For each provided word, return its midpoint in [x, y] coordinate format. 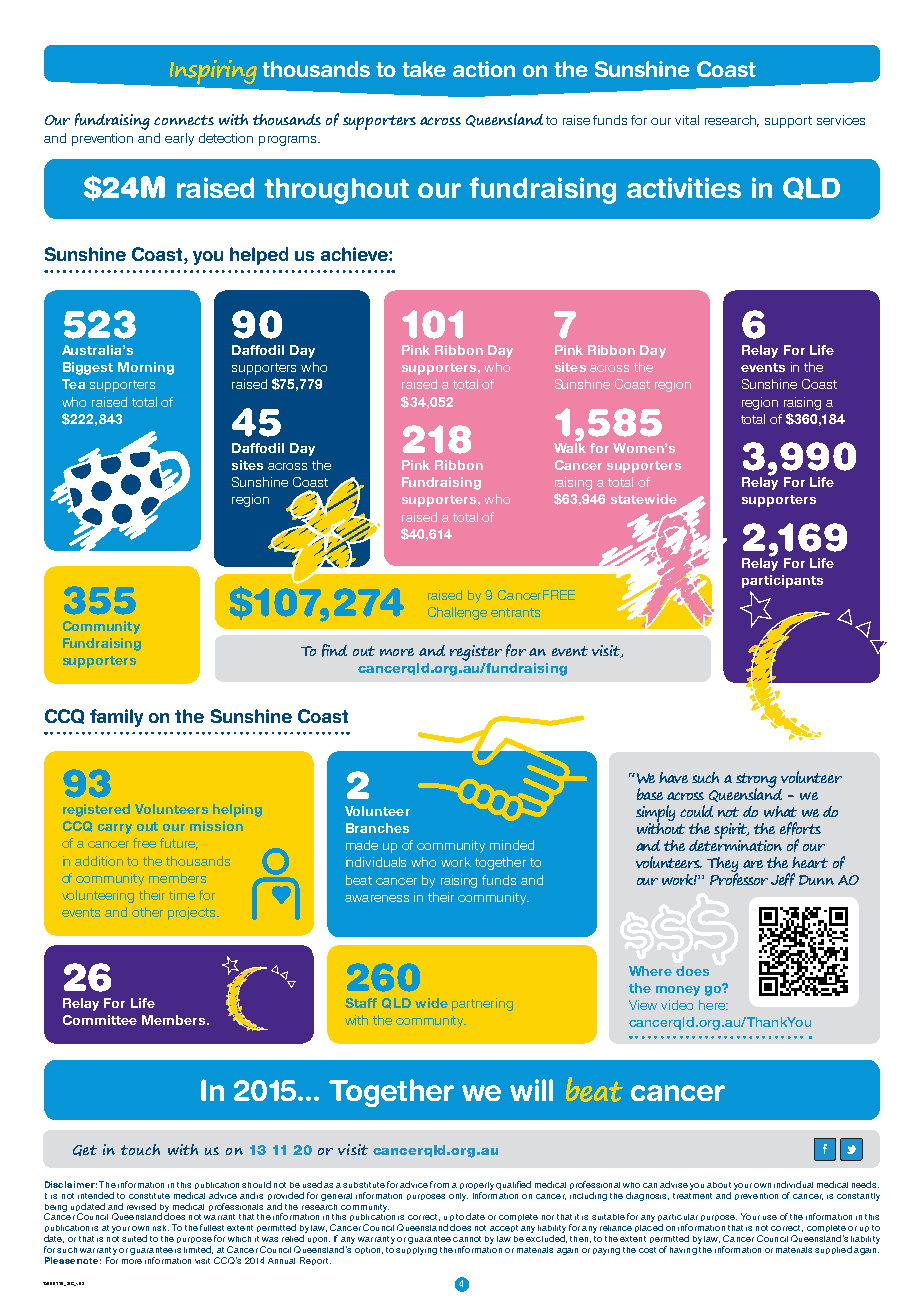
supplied [833, 1250]
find [334, 650]
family [116, 718]
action [484, 69]
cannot [467, 1239]
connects [184, 120]
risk [161, 1228]
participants [782, 581]
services [841, 120]
